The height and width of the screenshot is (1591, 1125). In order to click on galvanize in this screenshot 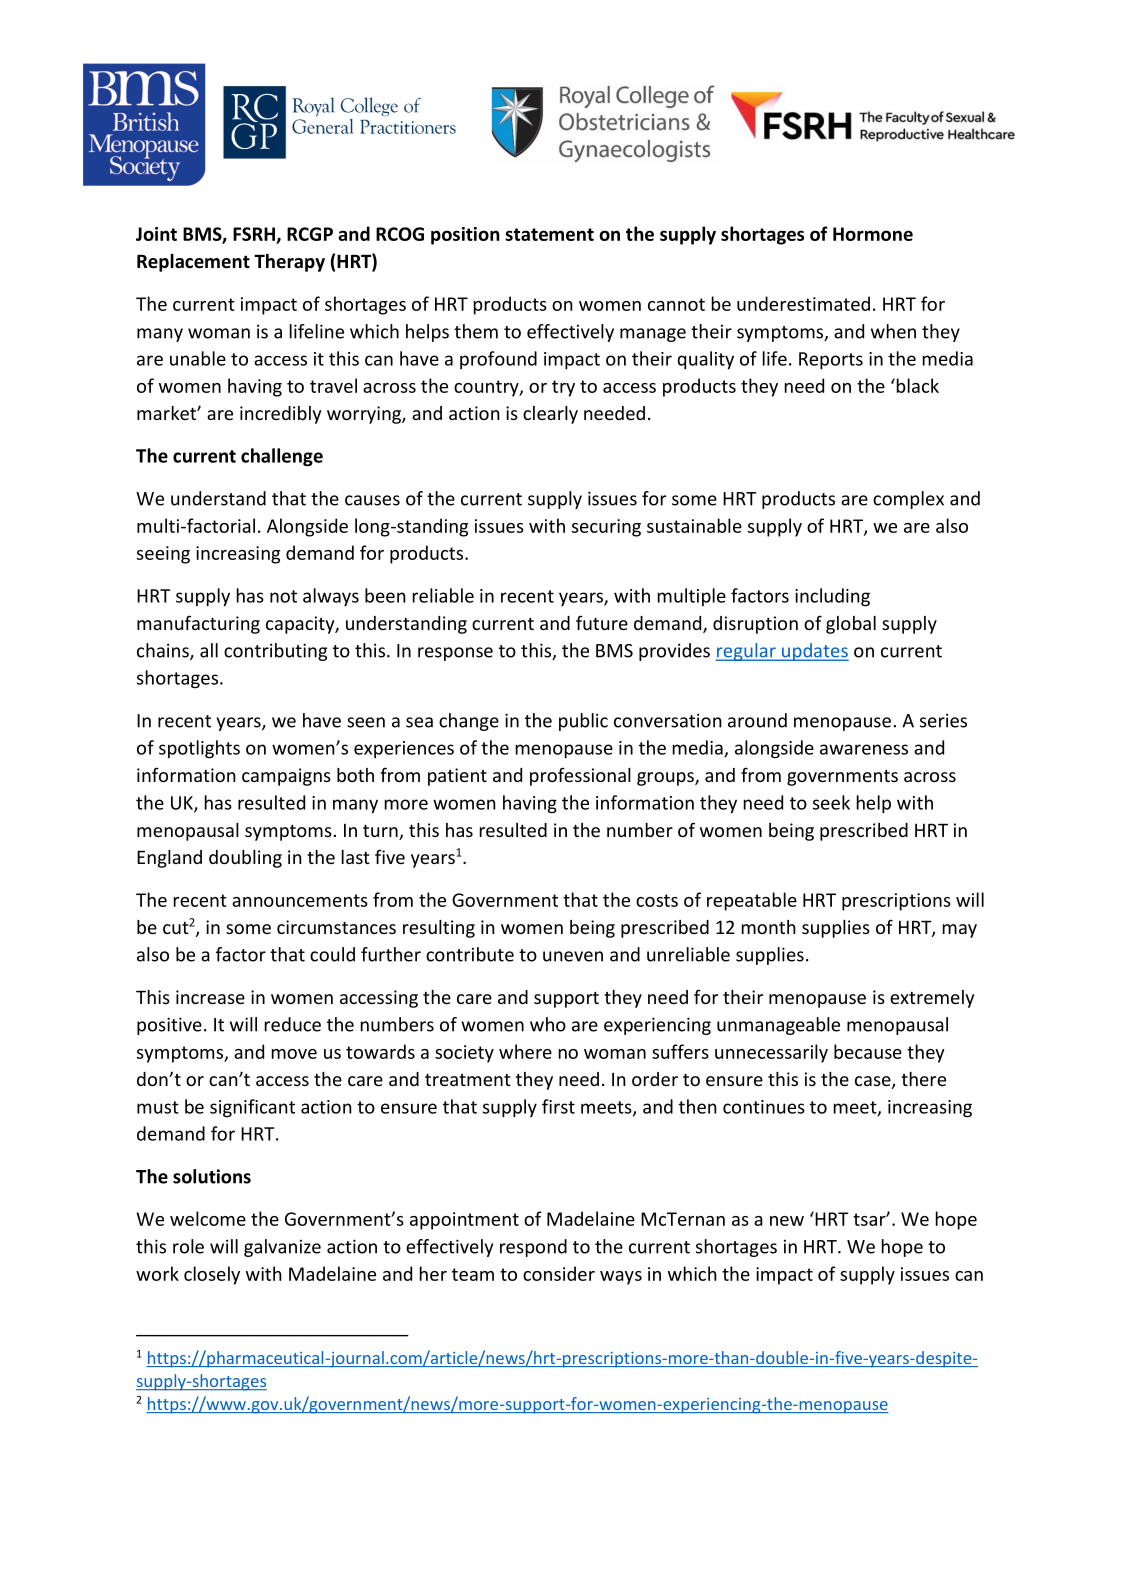, I will do `click(282, 1248)`.
